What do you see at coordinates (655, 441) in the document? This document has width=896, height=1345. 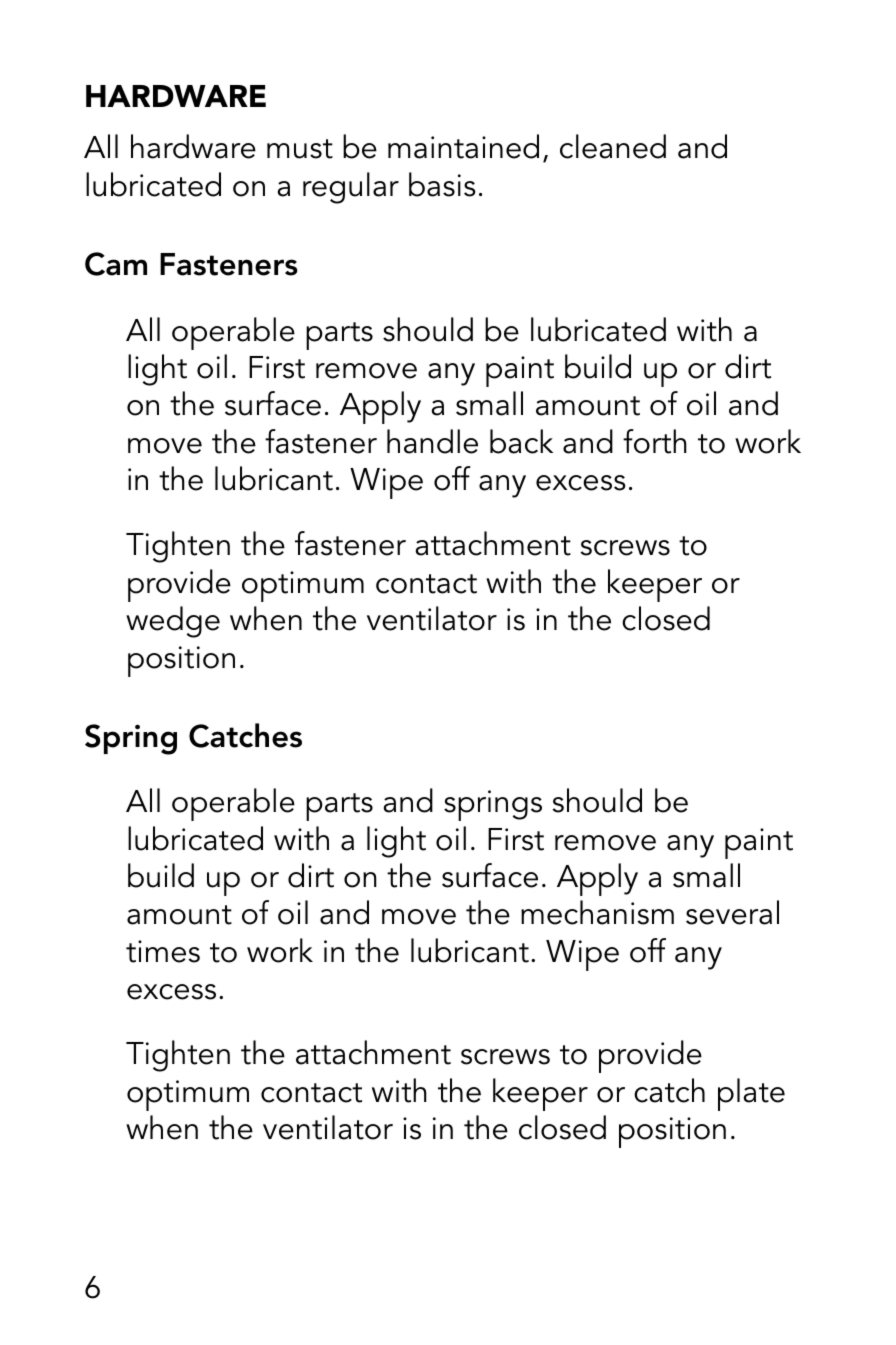 I see `forth` at bounding box center [655, 441].
